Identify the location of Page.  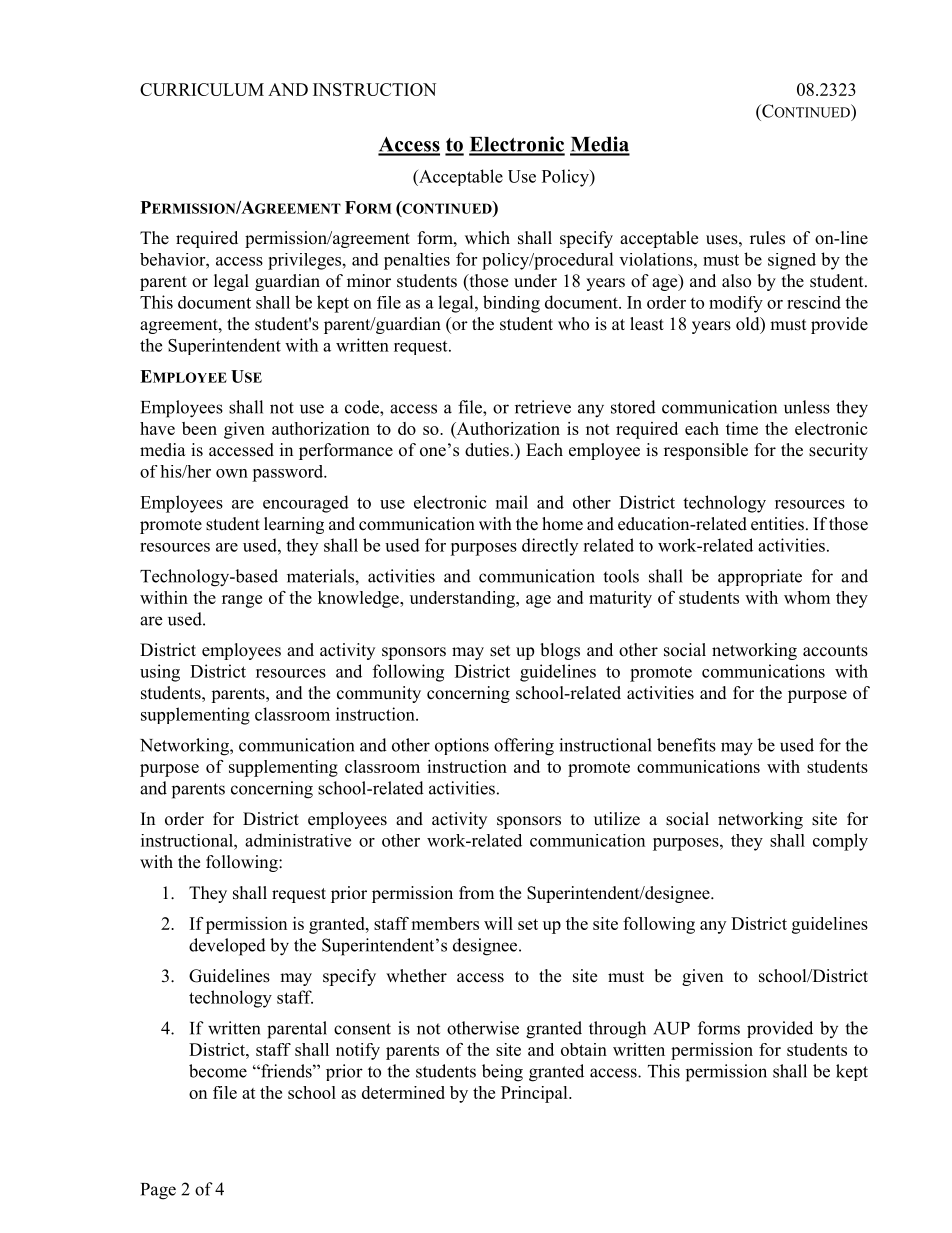
(158, 1191).
